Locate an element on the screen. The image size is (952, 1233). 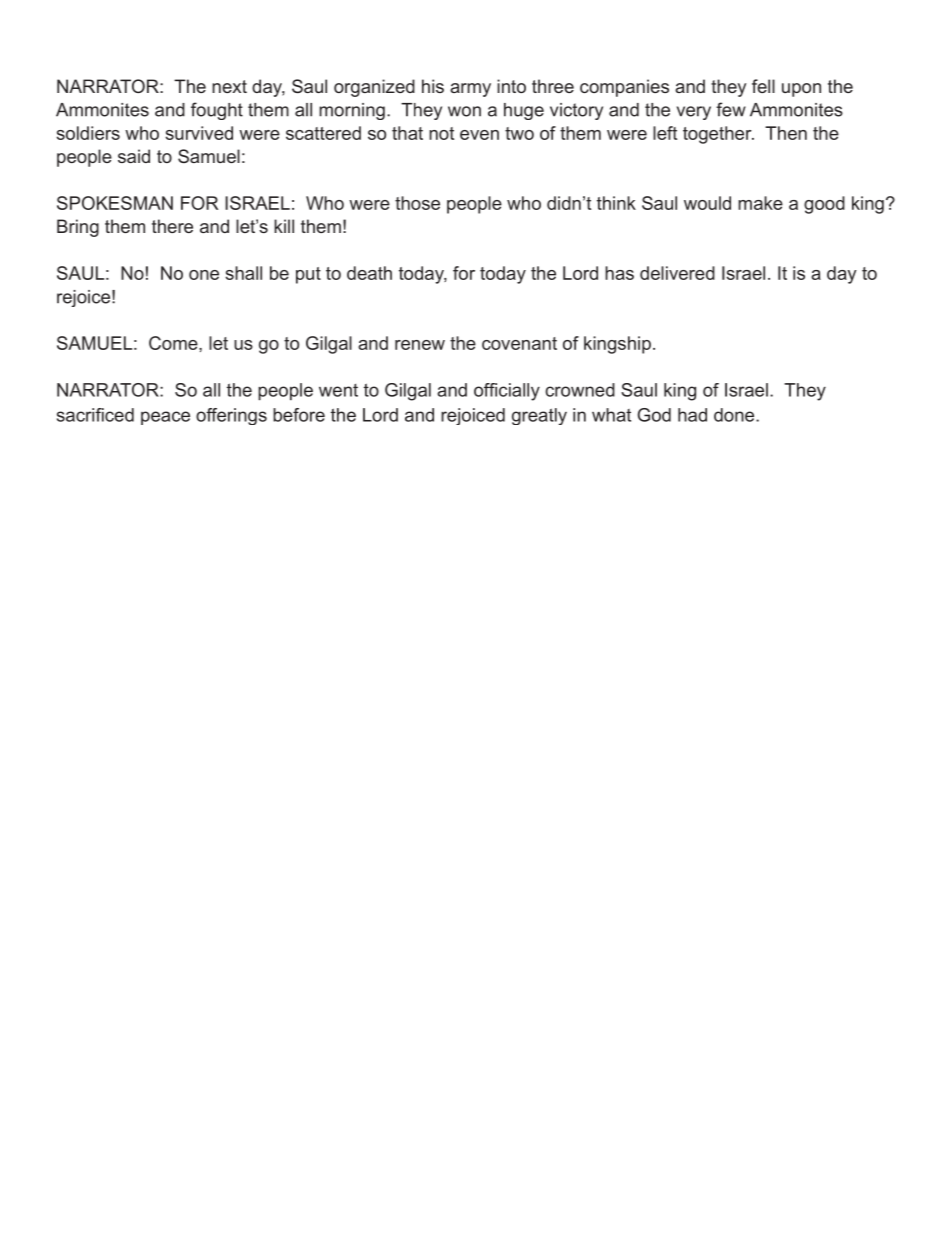
make is located at coordinates (760, 203).
